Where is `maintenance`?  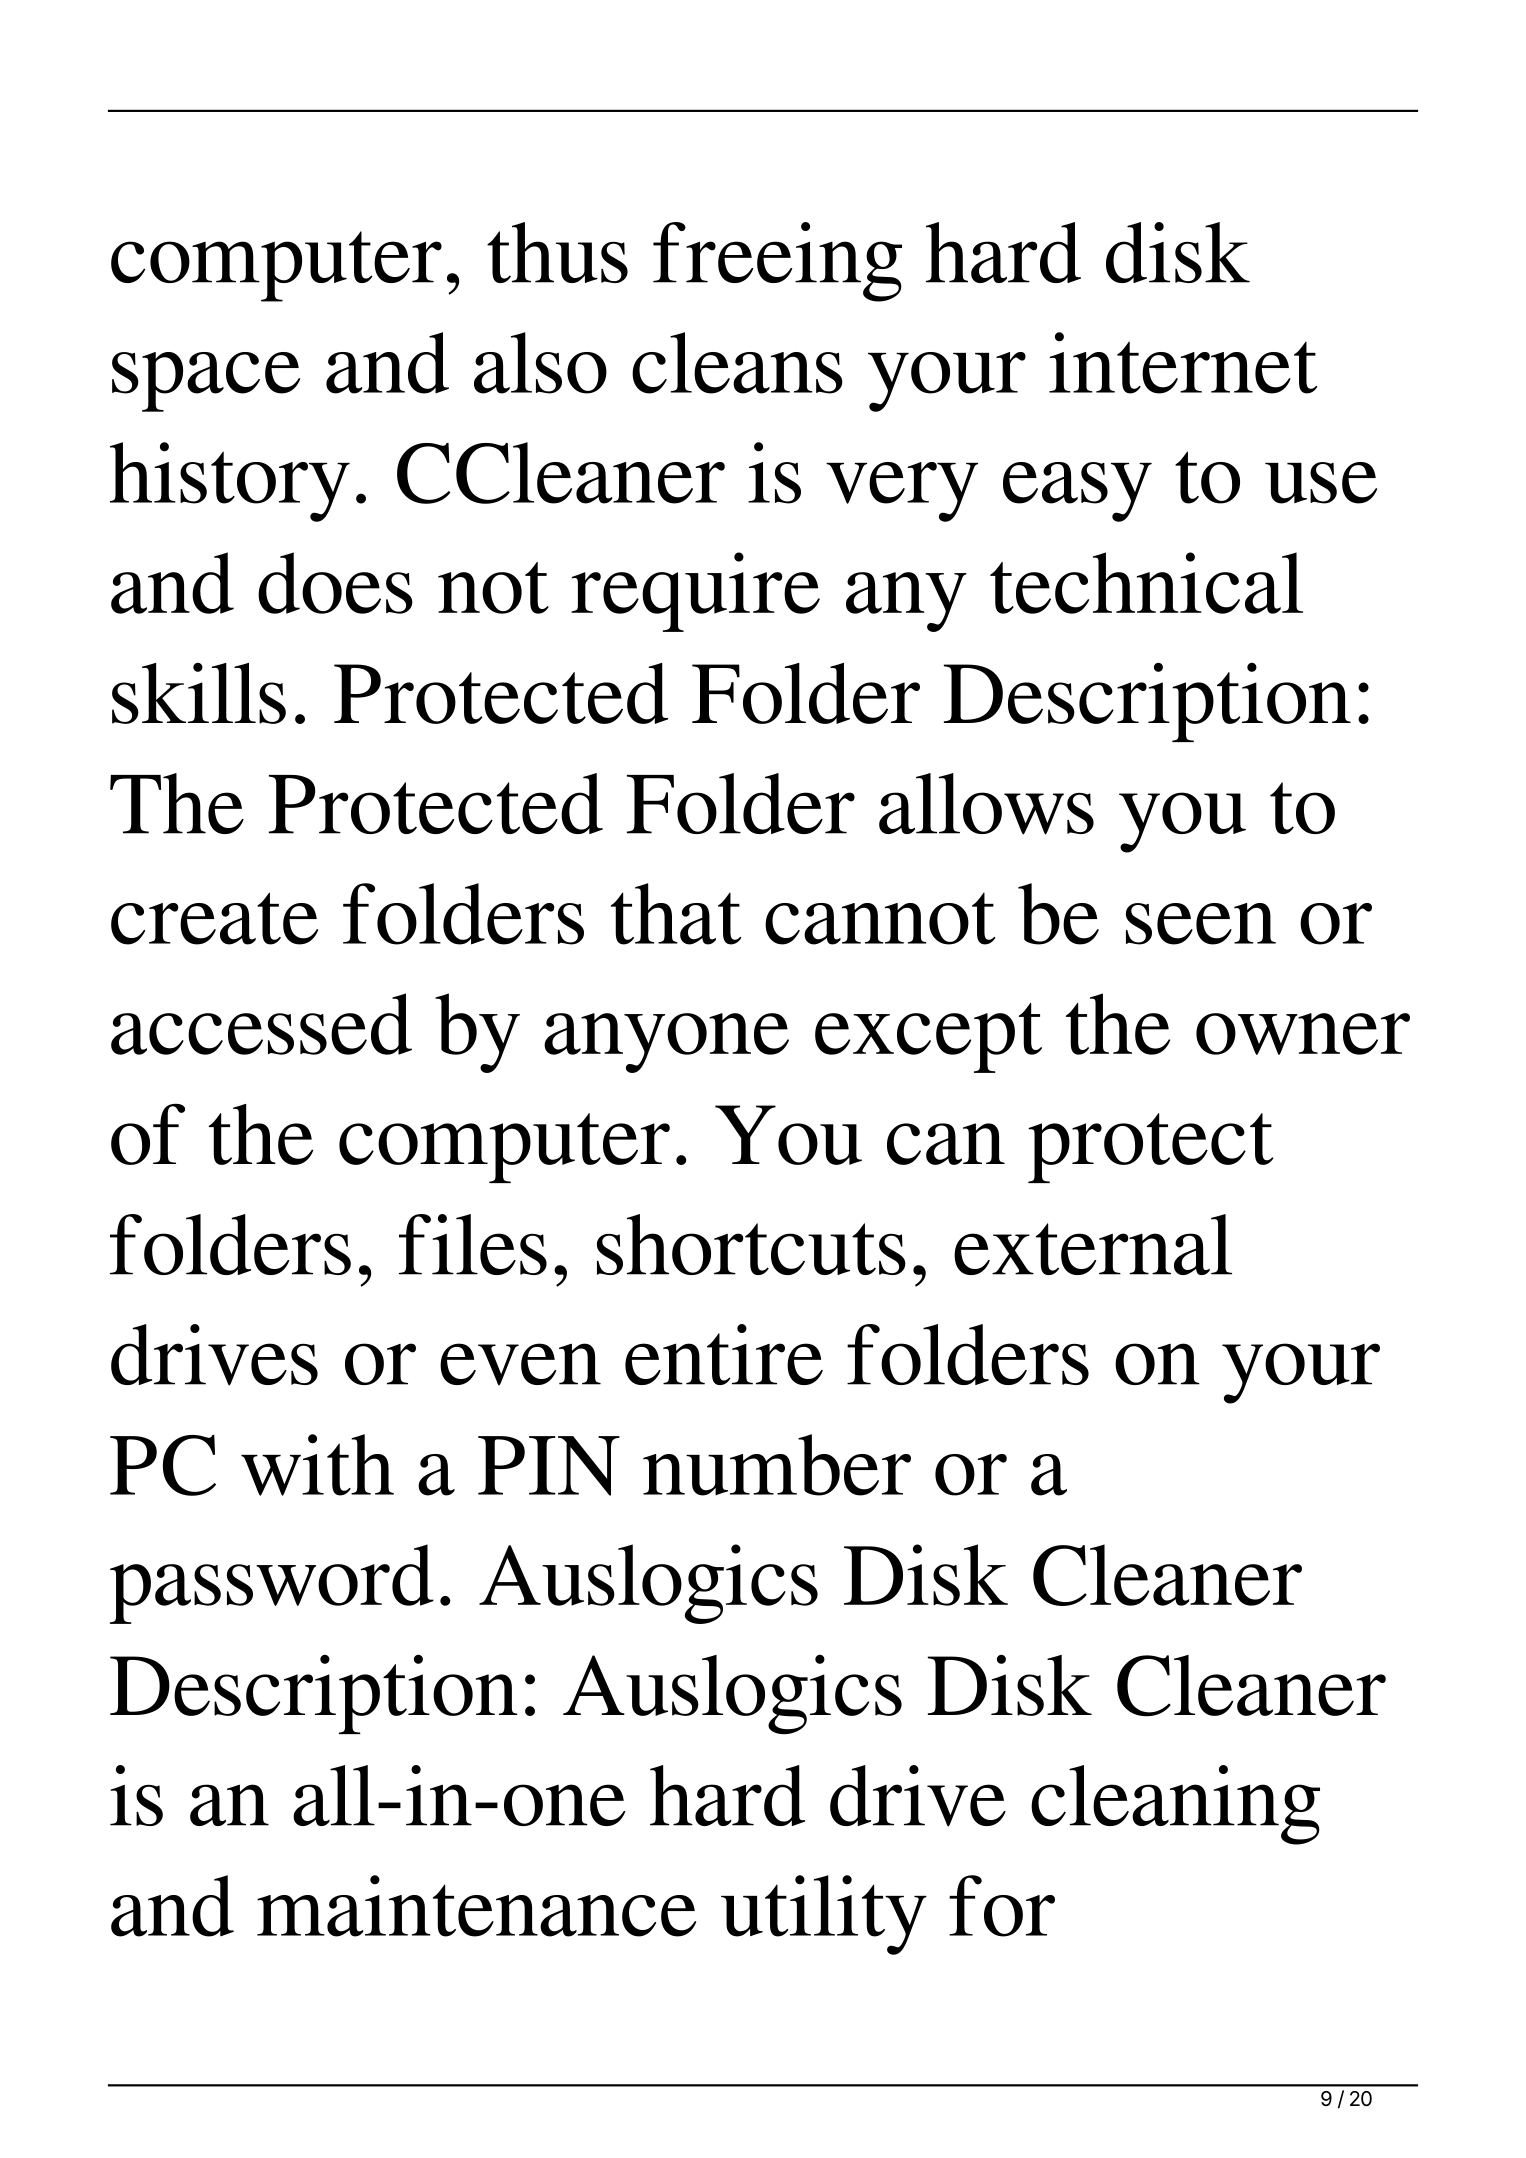 maintenance is located at coordinates (476, 1906).
